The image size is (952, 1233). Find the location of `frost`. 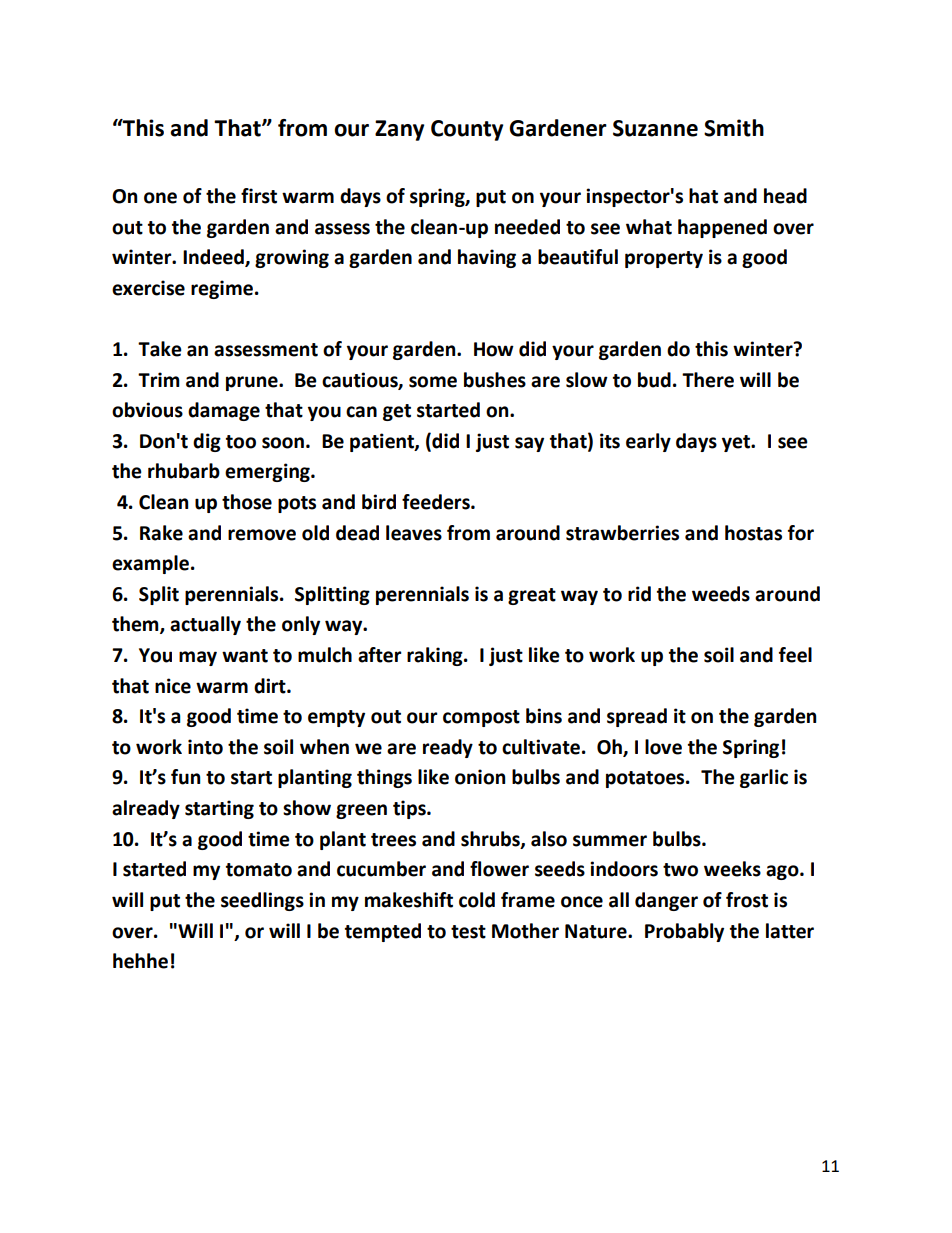

frost is located at coordinates (747, 900).
